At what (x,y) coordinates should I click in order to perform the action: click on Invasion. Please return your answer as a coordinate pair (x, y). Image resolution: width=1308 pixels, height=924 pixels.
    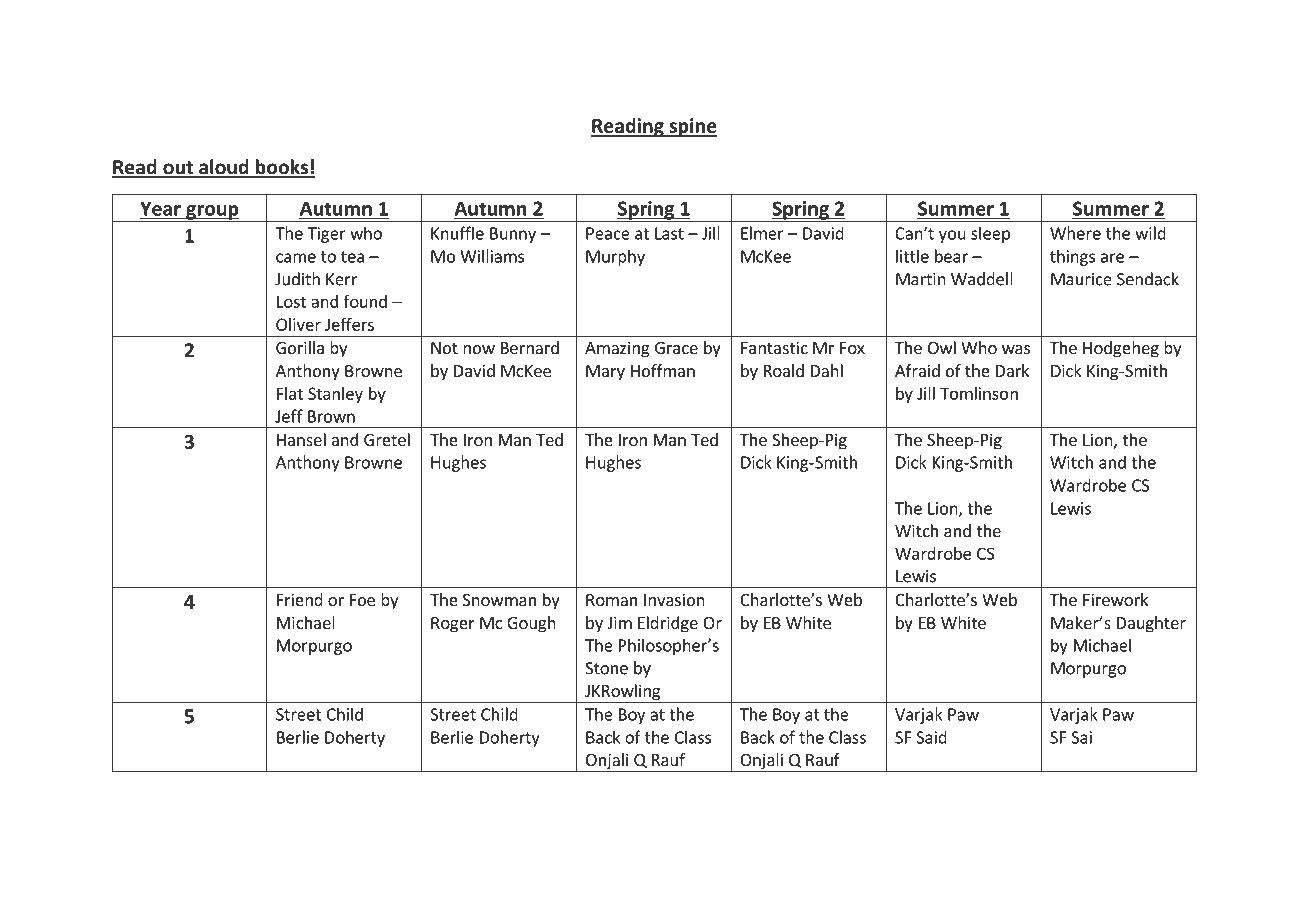
    Looking at the image, I should click on (674, 599).
